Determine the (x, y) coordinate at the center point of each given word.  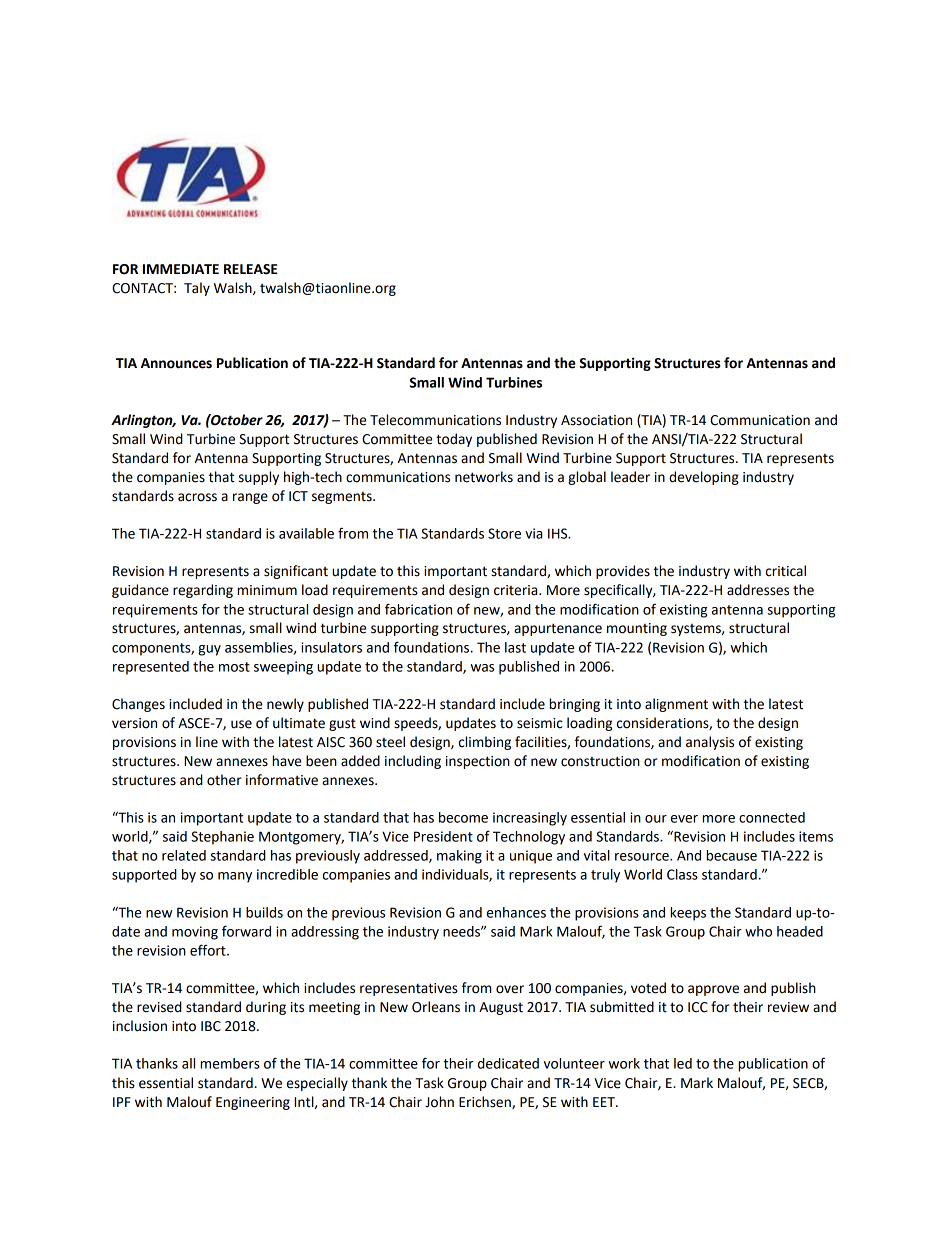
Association (596, 420)
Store (504, 533)
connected (772, 817)
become (463, 817)
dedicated (508, 1063)
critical (786, 571)
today (454, 440)
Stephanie (222, 838)
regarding (203, 591)
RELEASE (251, 269)
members (230, 1063)
